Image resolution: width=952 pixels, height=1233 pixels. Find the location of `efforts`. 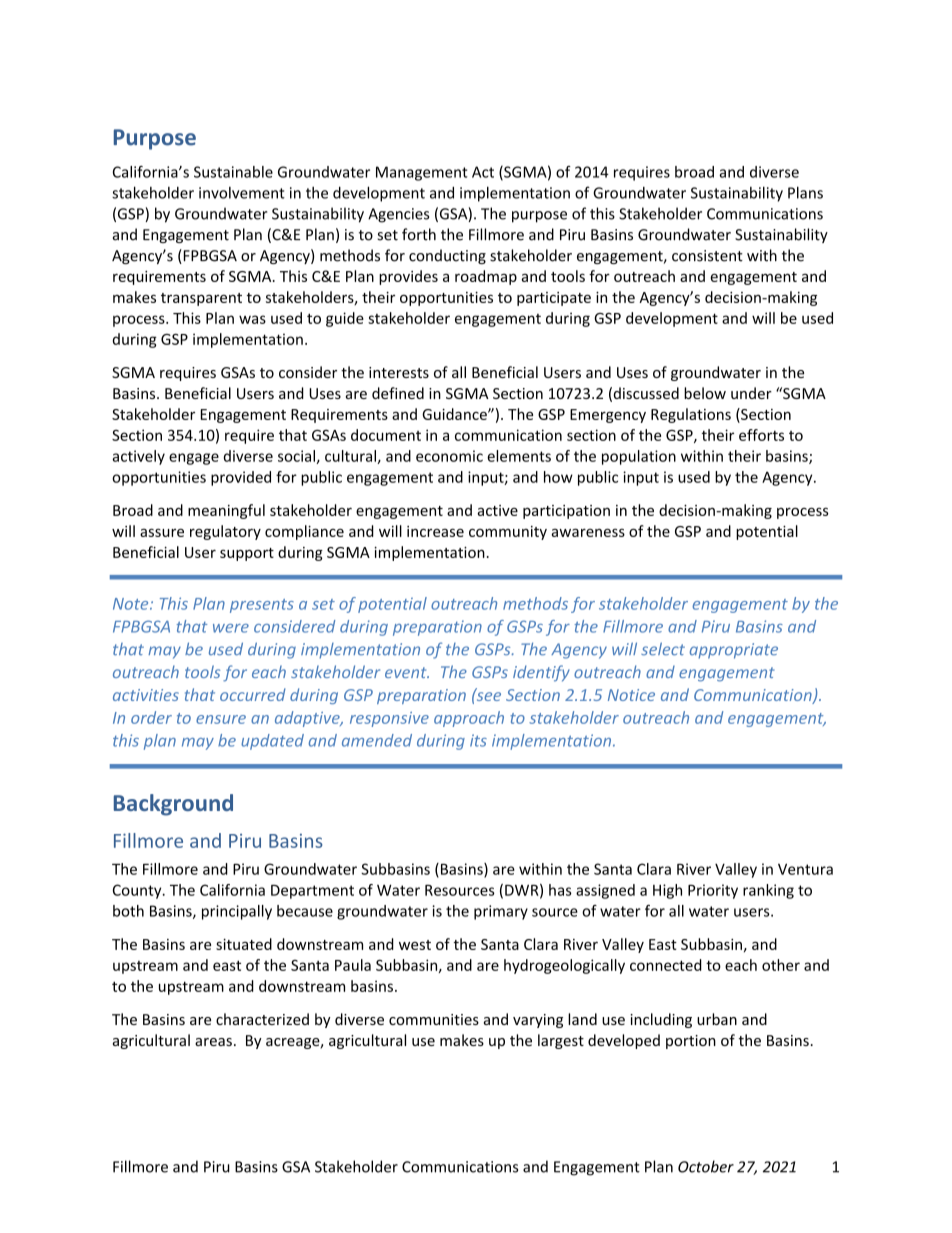

efforts is located at coordinates (761, 435).
